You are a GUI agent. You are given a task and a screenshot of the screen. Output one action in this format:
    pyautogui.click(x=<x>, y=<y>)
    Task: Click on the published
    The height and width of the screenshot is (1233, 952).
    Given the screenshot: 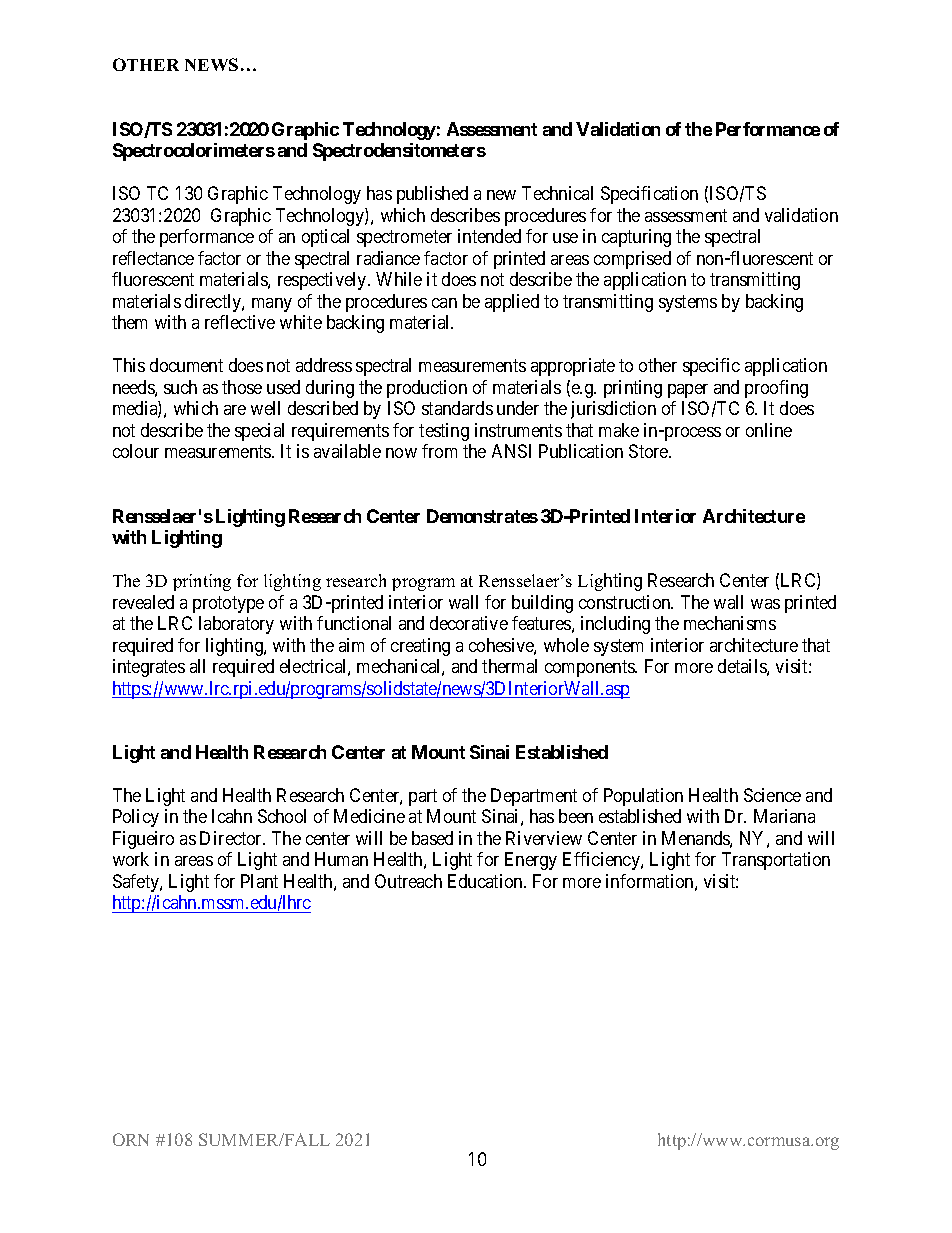 What is the action you would take?
    pyautogui.click(x=432, y=195)
